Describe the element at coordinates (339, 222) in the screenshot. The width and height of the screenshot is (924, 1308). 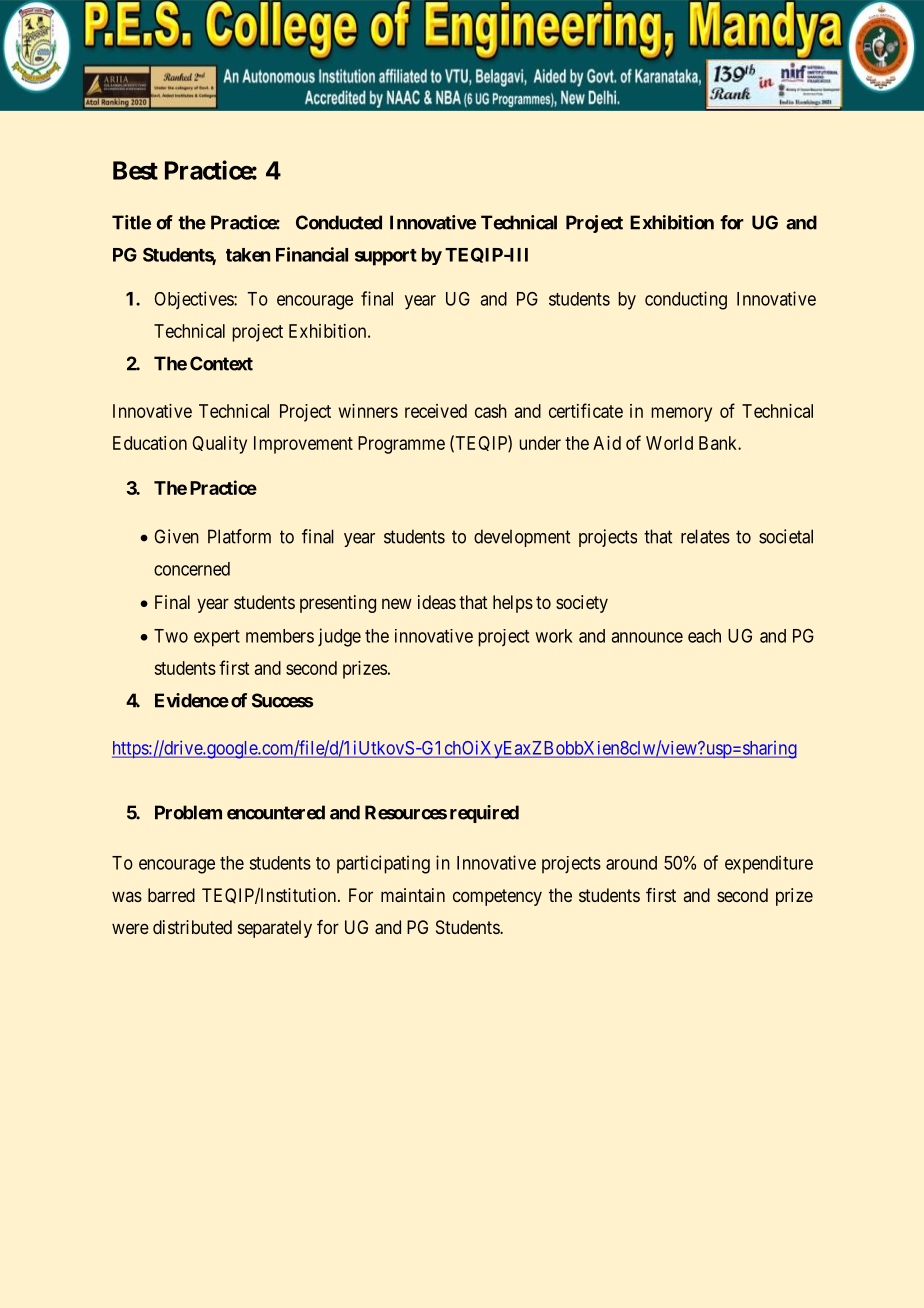
I see `Conducted` at that location.
